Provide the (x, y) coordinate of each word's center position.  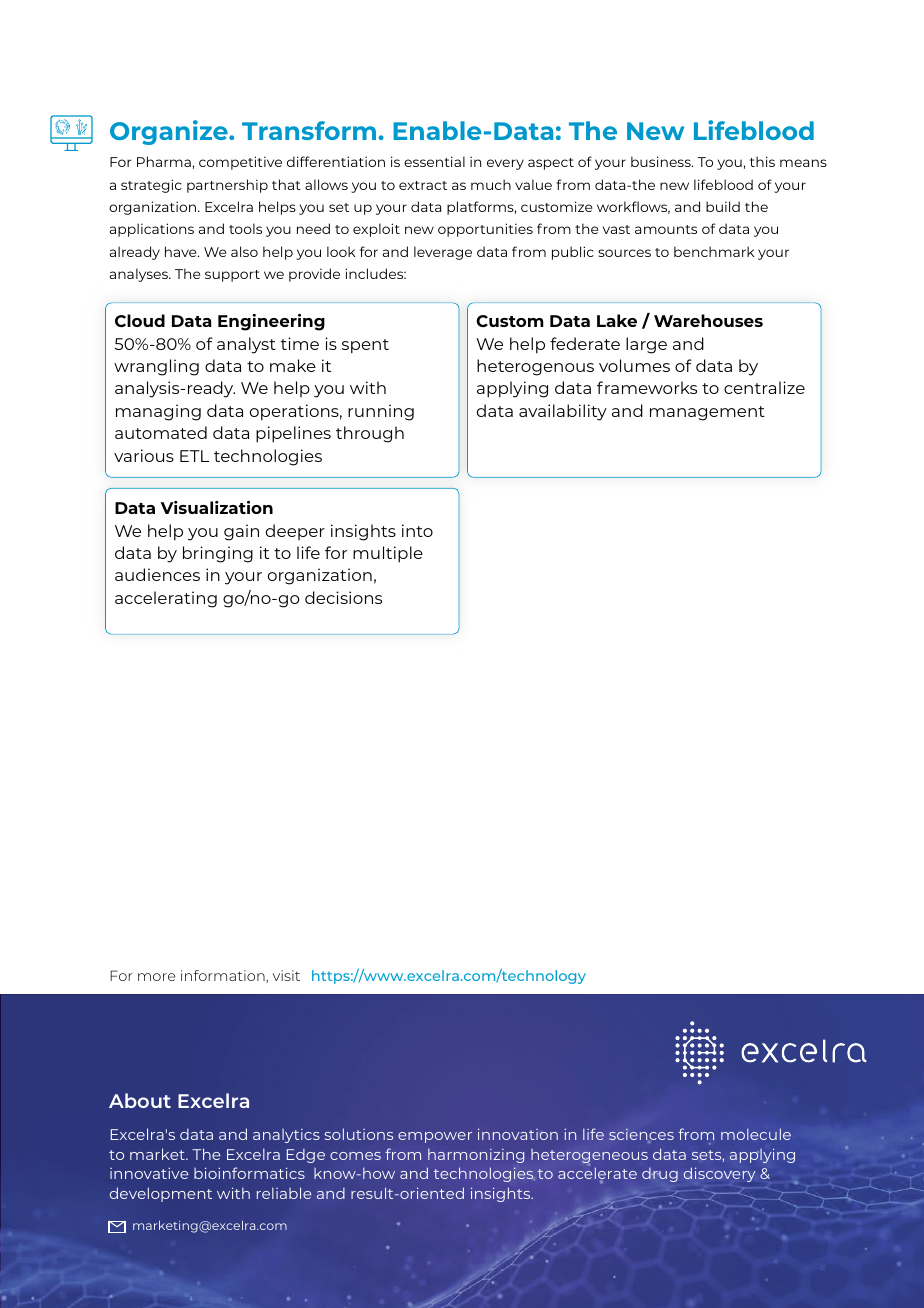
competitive (240, 163)
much (491, 184)
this (762, 161)
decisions (343, 597)
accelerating (166, 599)
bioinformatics (249, 1173)
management (707, 413)
